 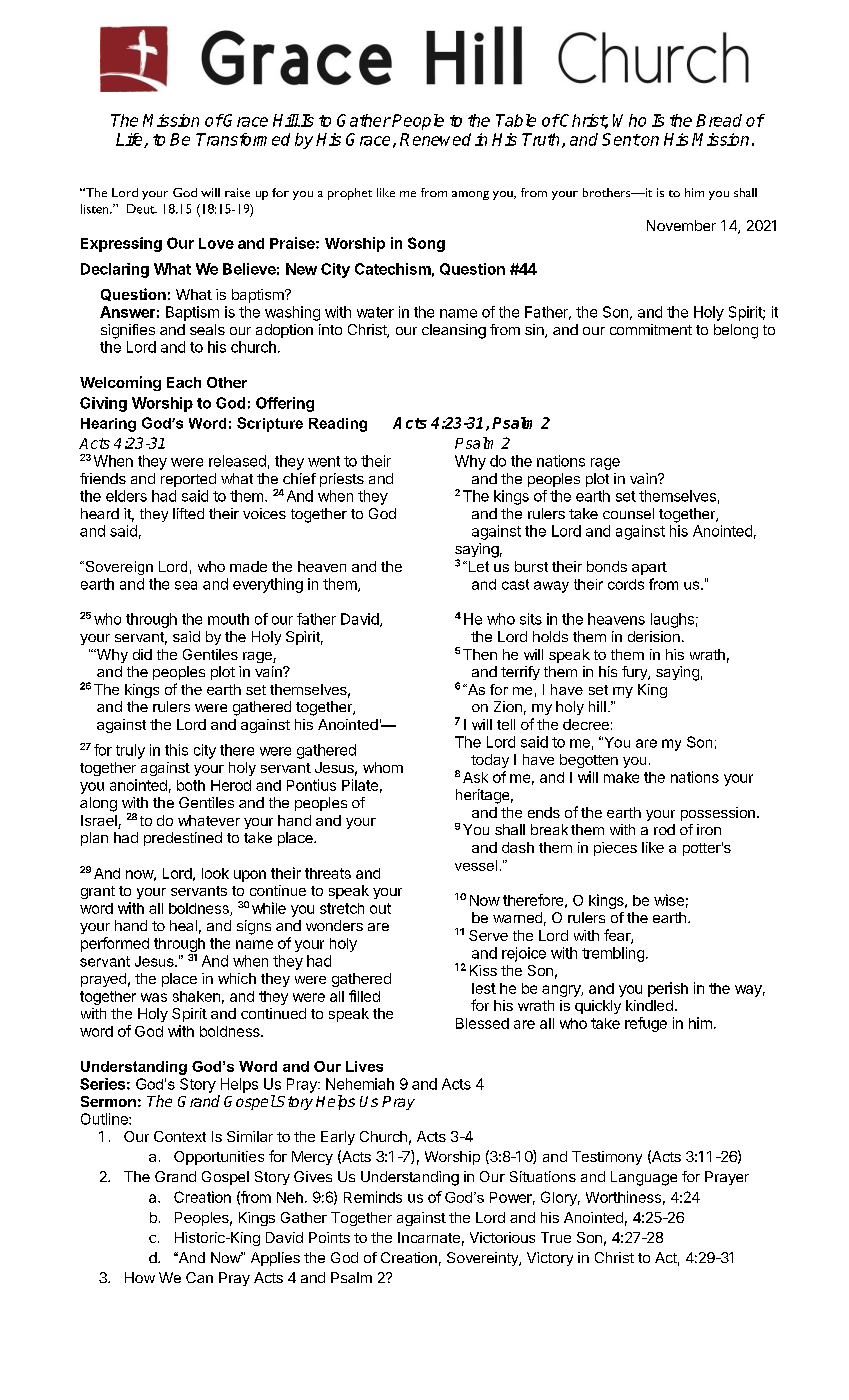 I want to click on Life, so click(x=130, y=140).
